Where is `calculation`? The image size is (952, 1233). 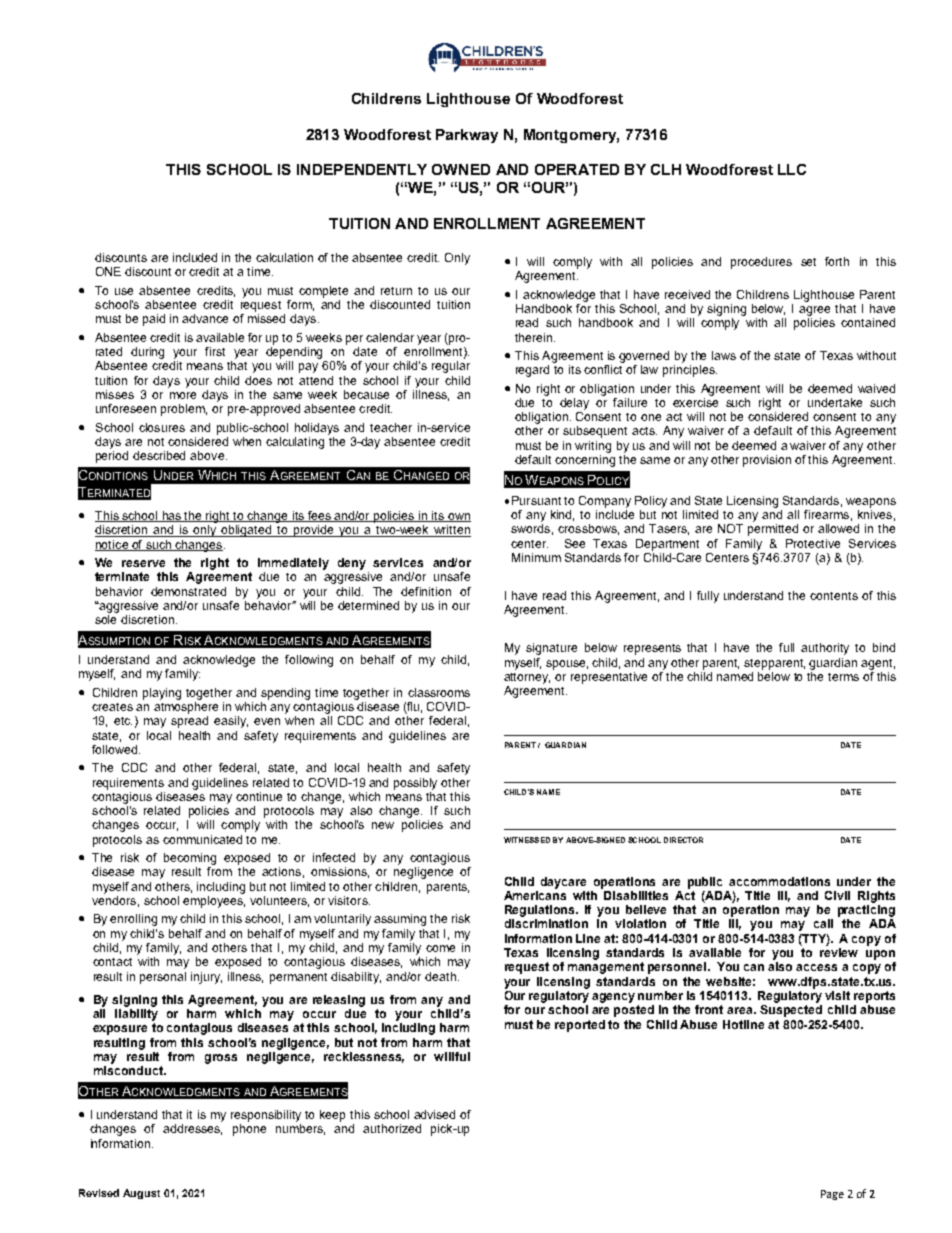
calculation is located at coordinates (284, 257).
